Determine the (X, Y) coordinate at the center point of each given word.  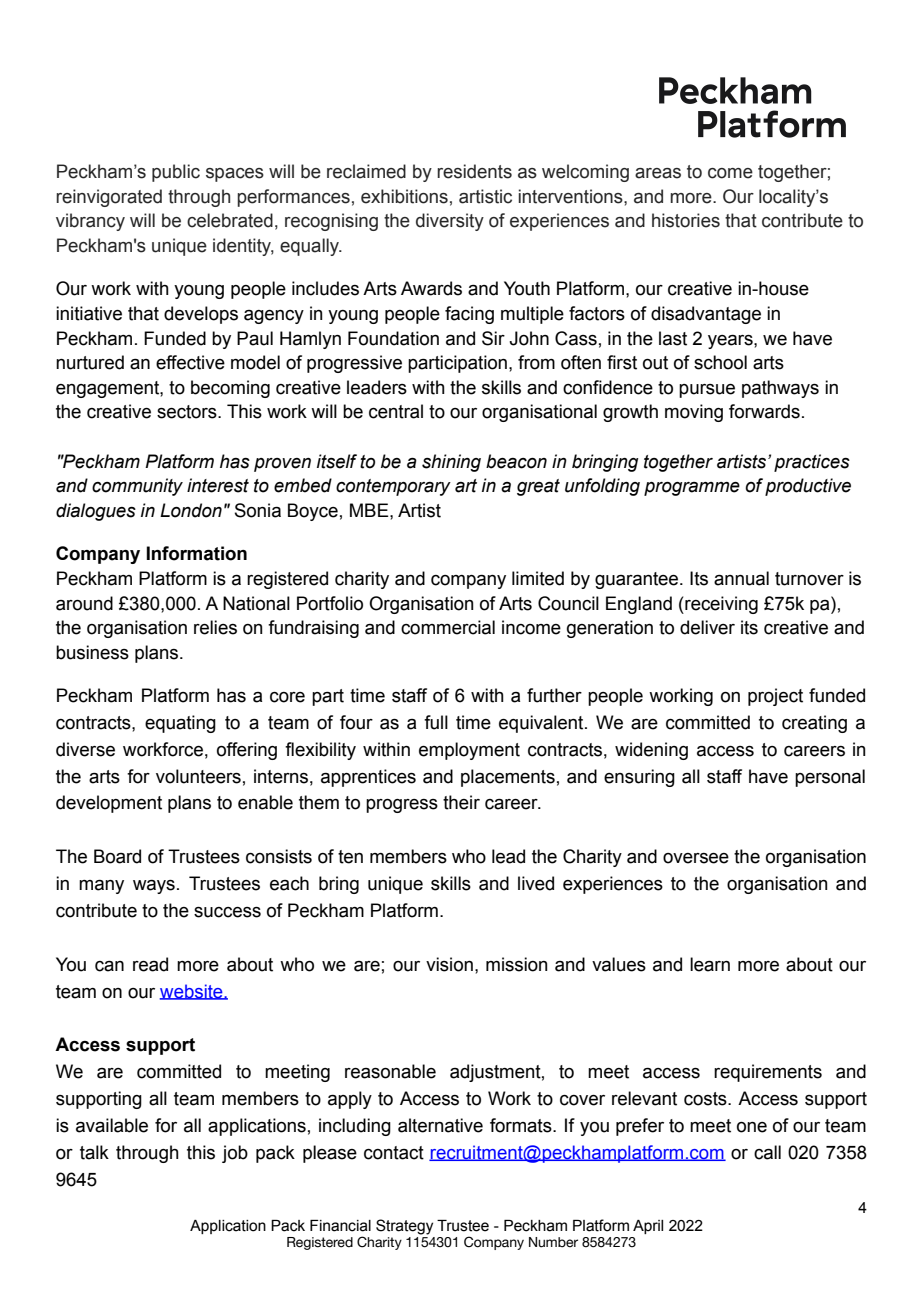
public (176, 173)
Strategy (404, 1227)
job (235, 1154)
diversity (450, 222)
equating (180, 724)
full (436, 722)
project (775, 697)
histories (686, 220)
